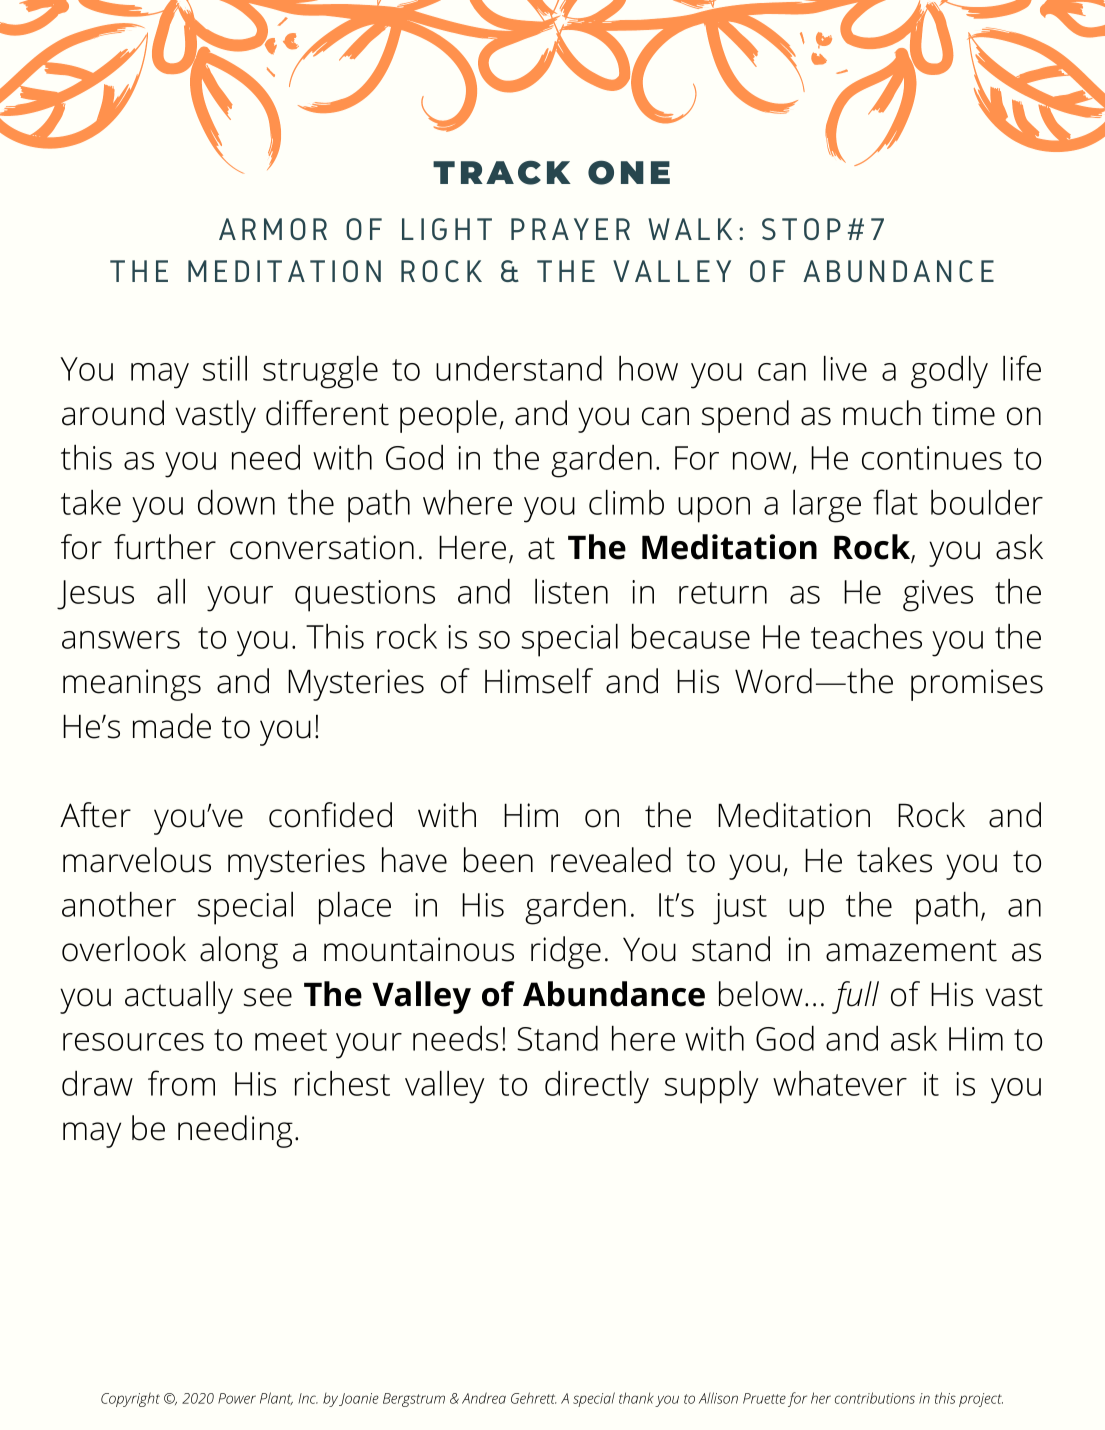 The width and height of the screenshot is (1105, 1430). Describe the element at coordinates (911, 950) in the screenshot. I see `amazement` at that location.
